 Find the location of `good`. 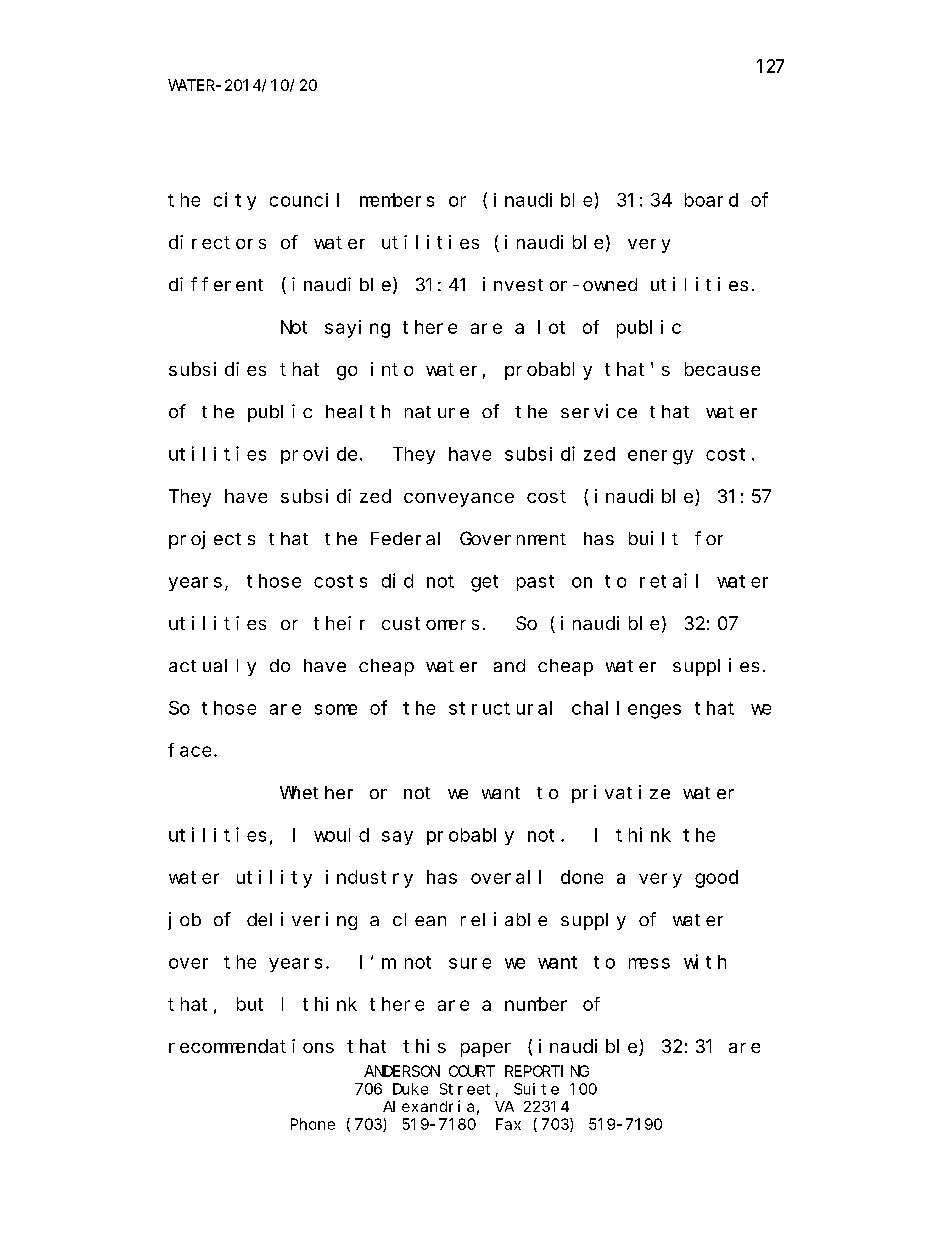

good is located at coordinates (716, 879).
